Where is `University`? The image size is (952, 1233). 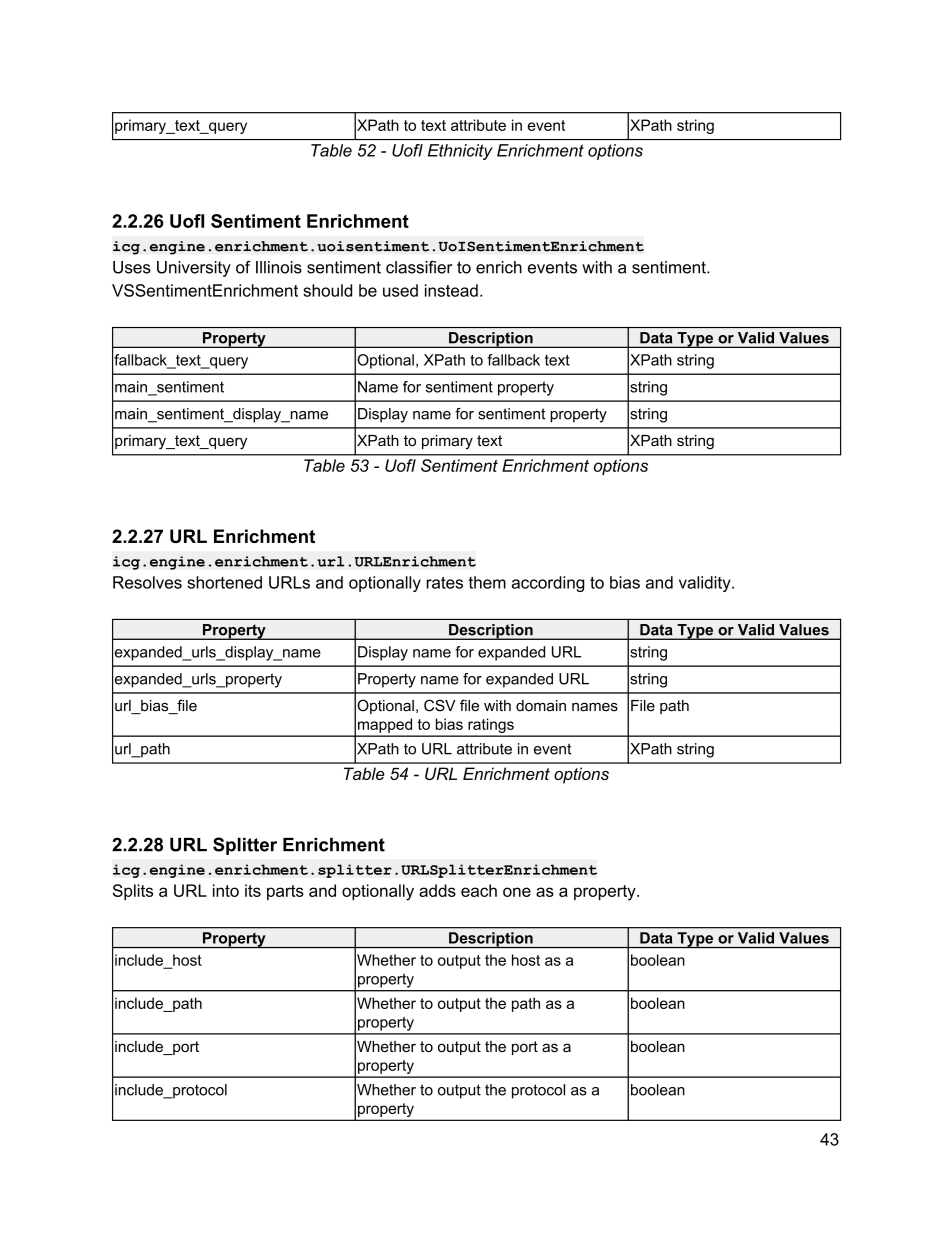
University is located at coordinates (194, 269).
